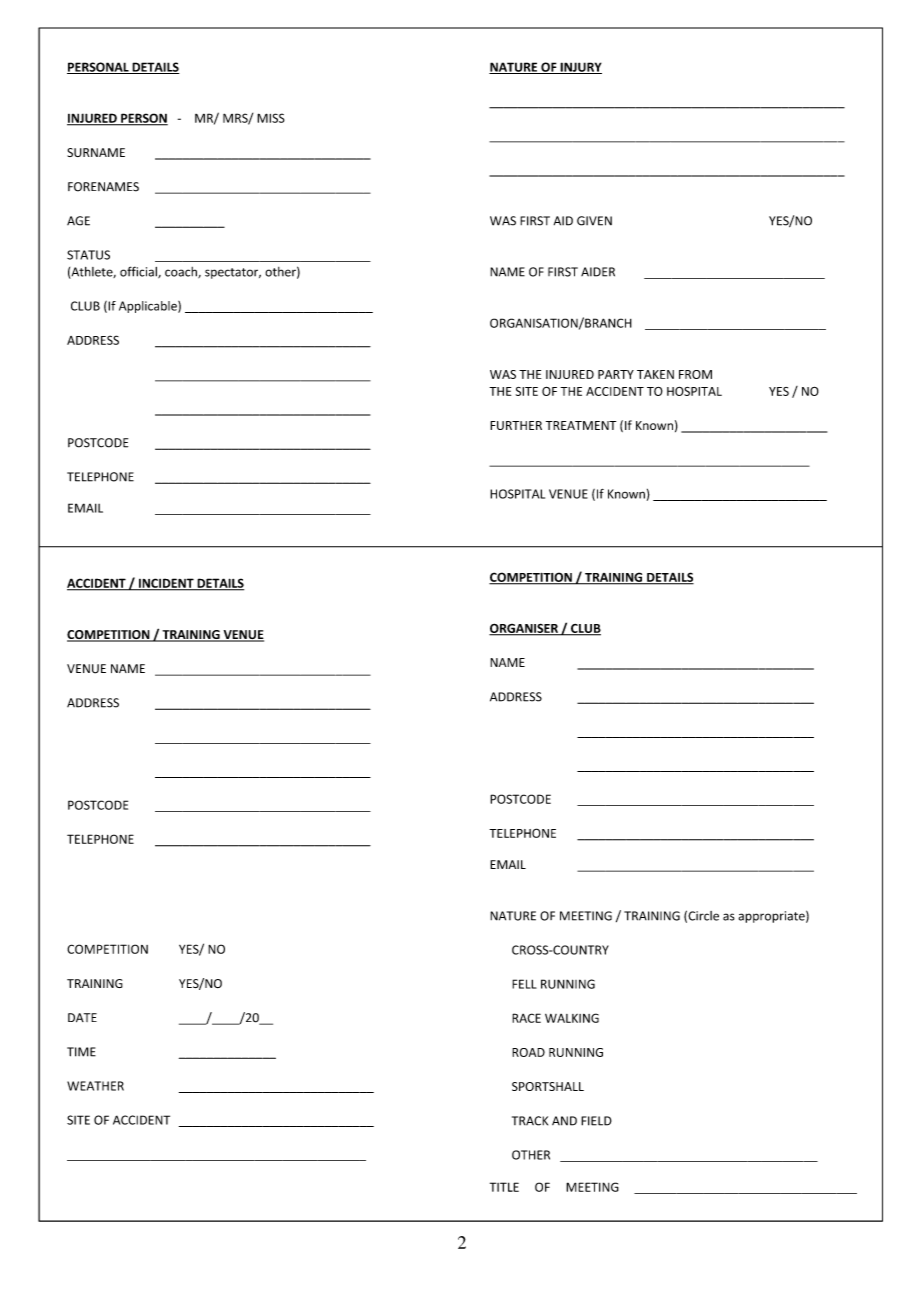 The height and width of the screenshot is (1308, 924). Describe the element at coordinates (572, 1018) in the screenshot. I see `WALKING` at that location.
